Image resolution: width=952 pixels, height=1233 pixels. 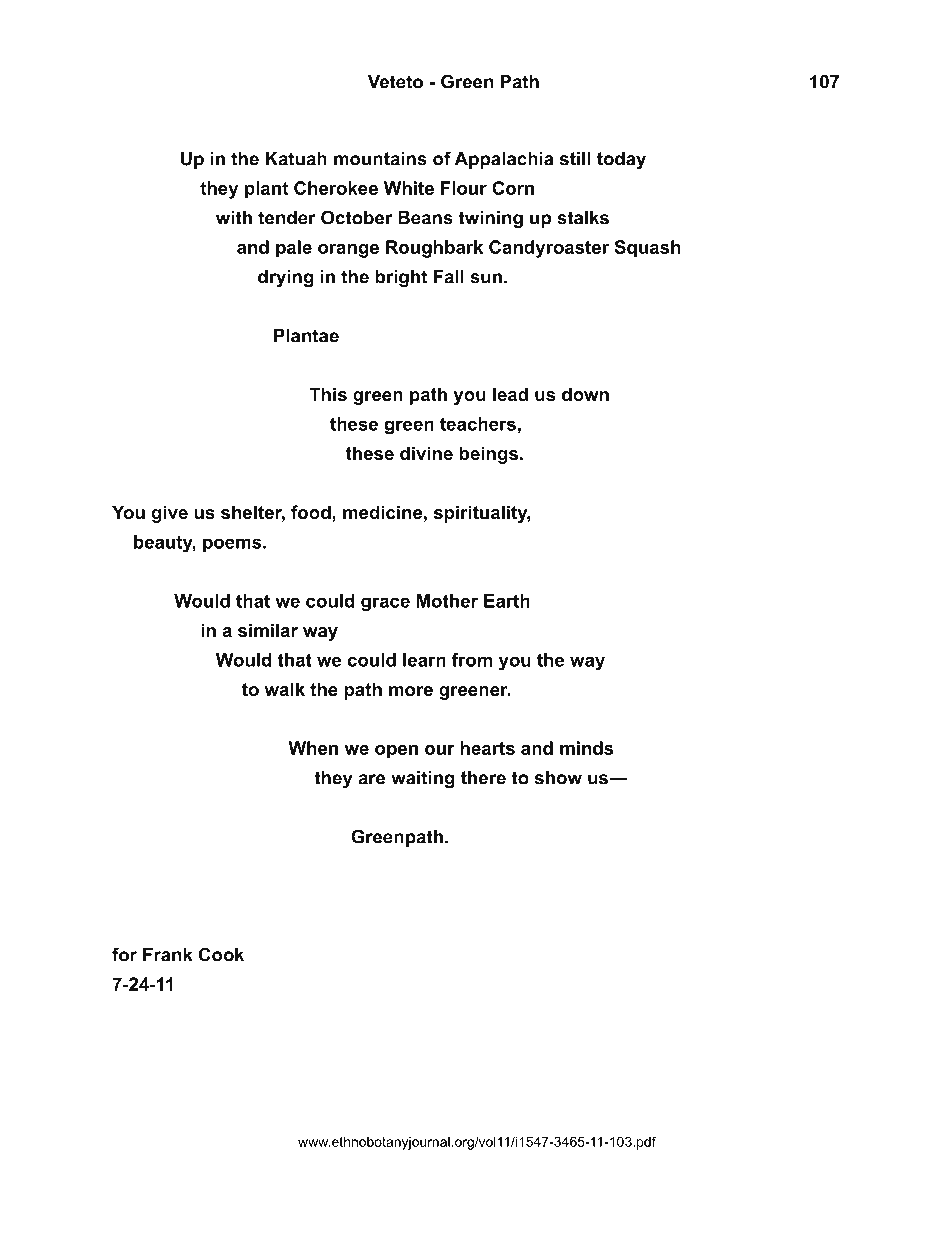 I want to click on minds, so click(x=586, y=748).
